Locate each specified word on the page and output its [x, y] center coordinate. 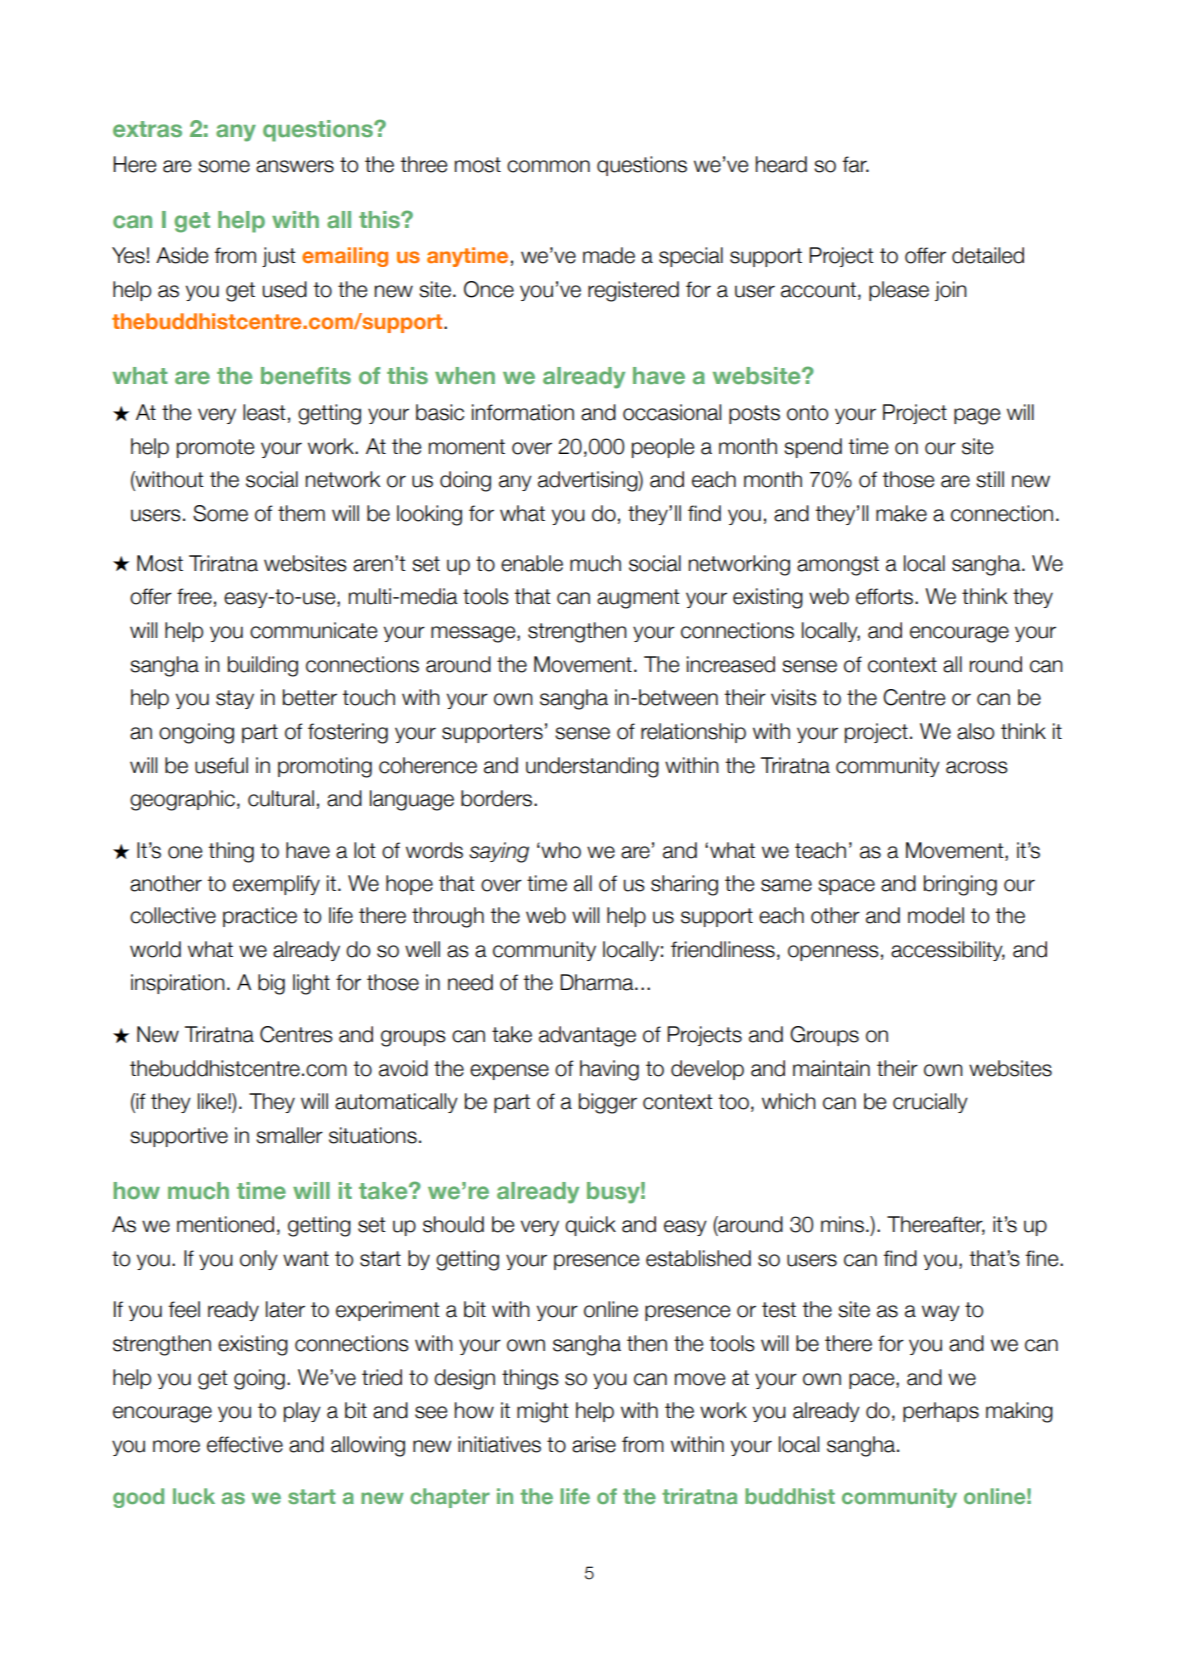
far [855, 164]
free [194, 596]
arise [594, 1444]
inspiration [178, 984]
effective [245, 1444]
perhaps [941, 1412]
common [548, 166]
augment [638, 599]
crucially [930, 1103]
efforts [886, 596]
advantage [587, 1036]
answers [295, 166]
